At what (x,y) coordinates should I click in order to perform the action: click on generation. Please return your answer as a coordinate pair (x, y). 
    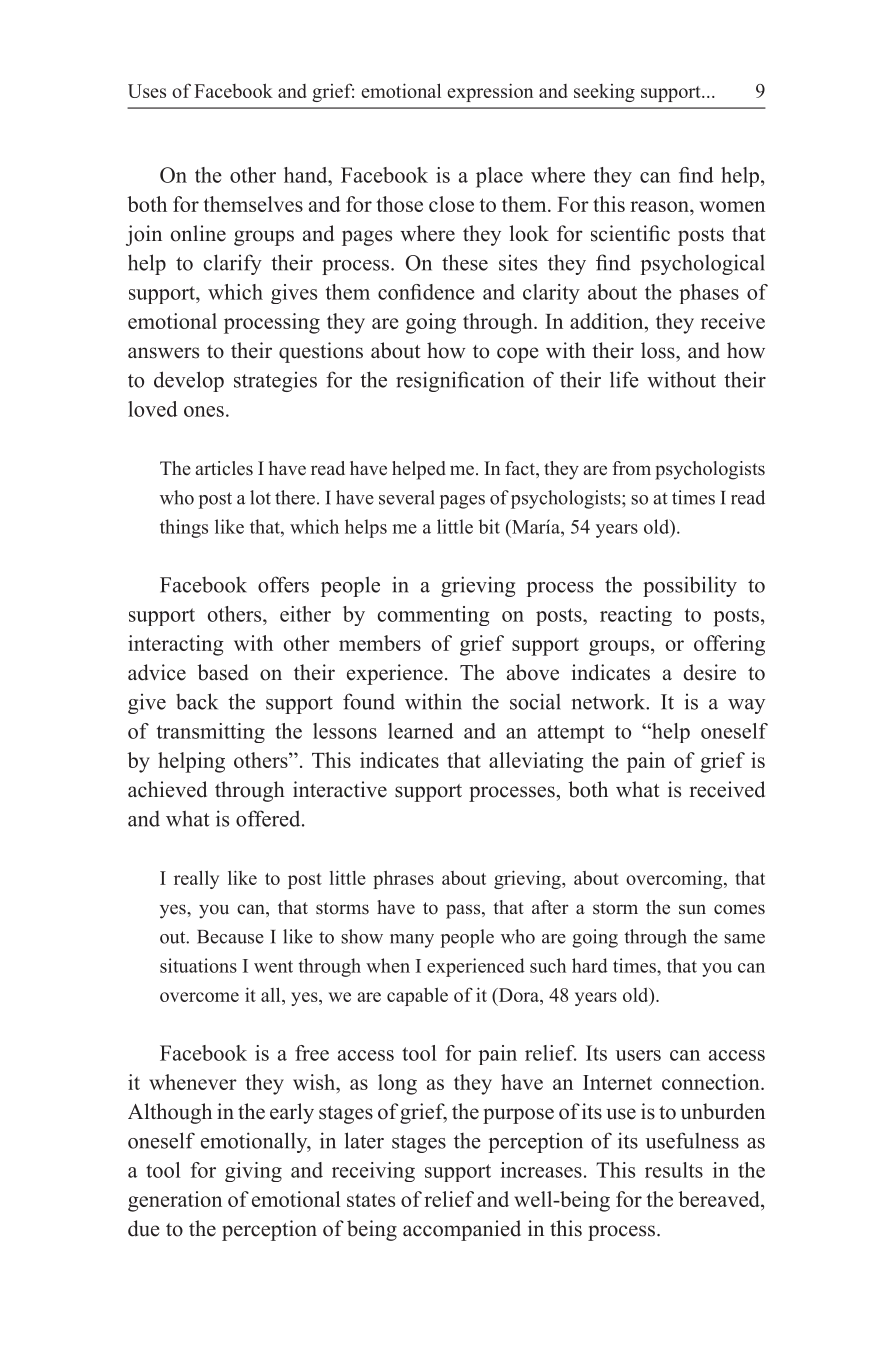
    Looking at the image, I should click on (175, 1201).
